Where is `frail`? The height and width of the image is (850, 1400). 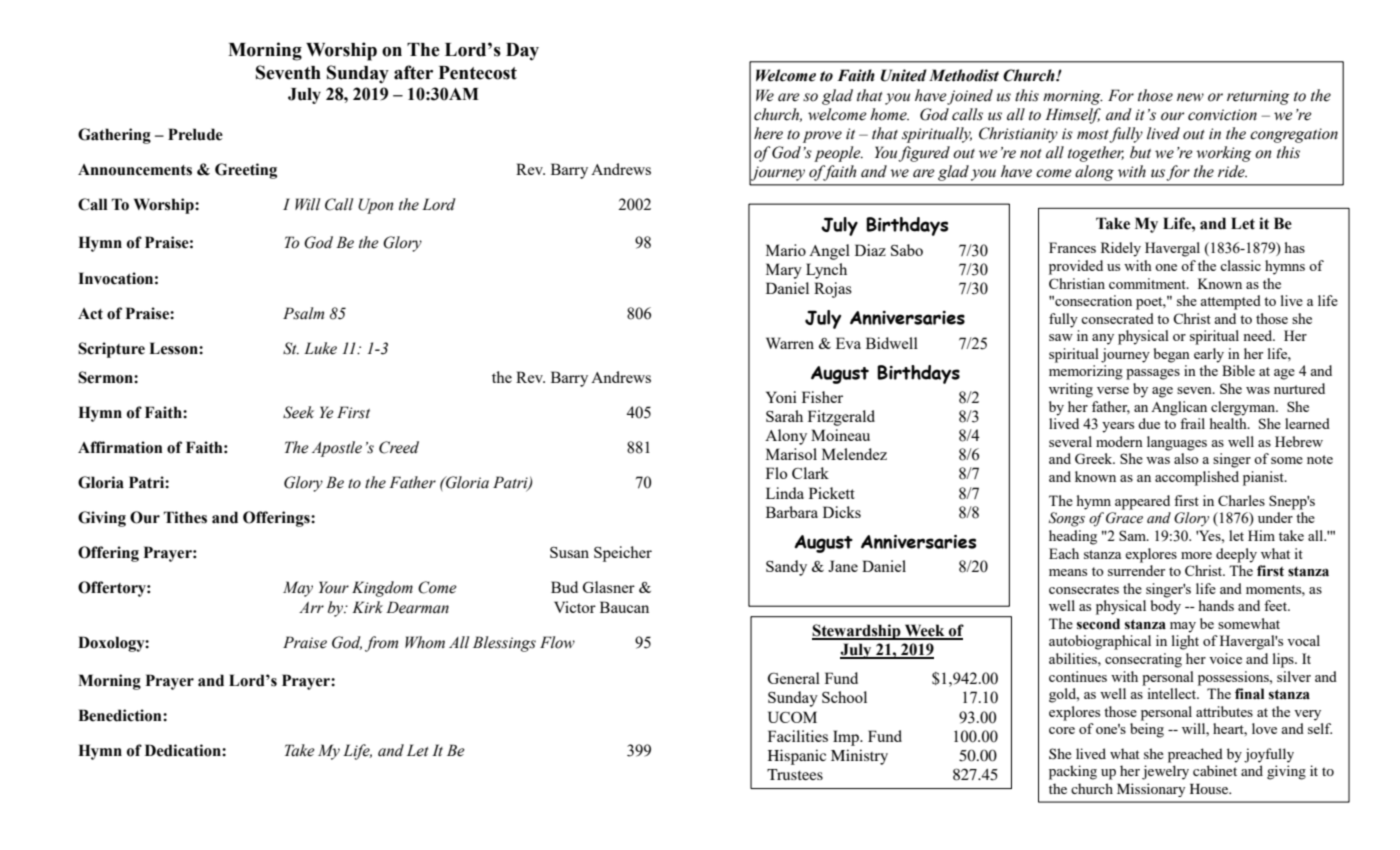
frail is located at coordinates (1192, 423).
